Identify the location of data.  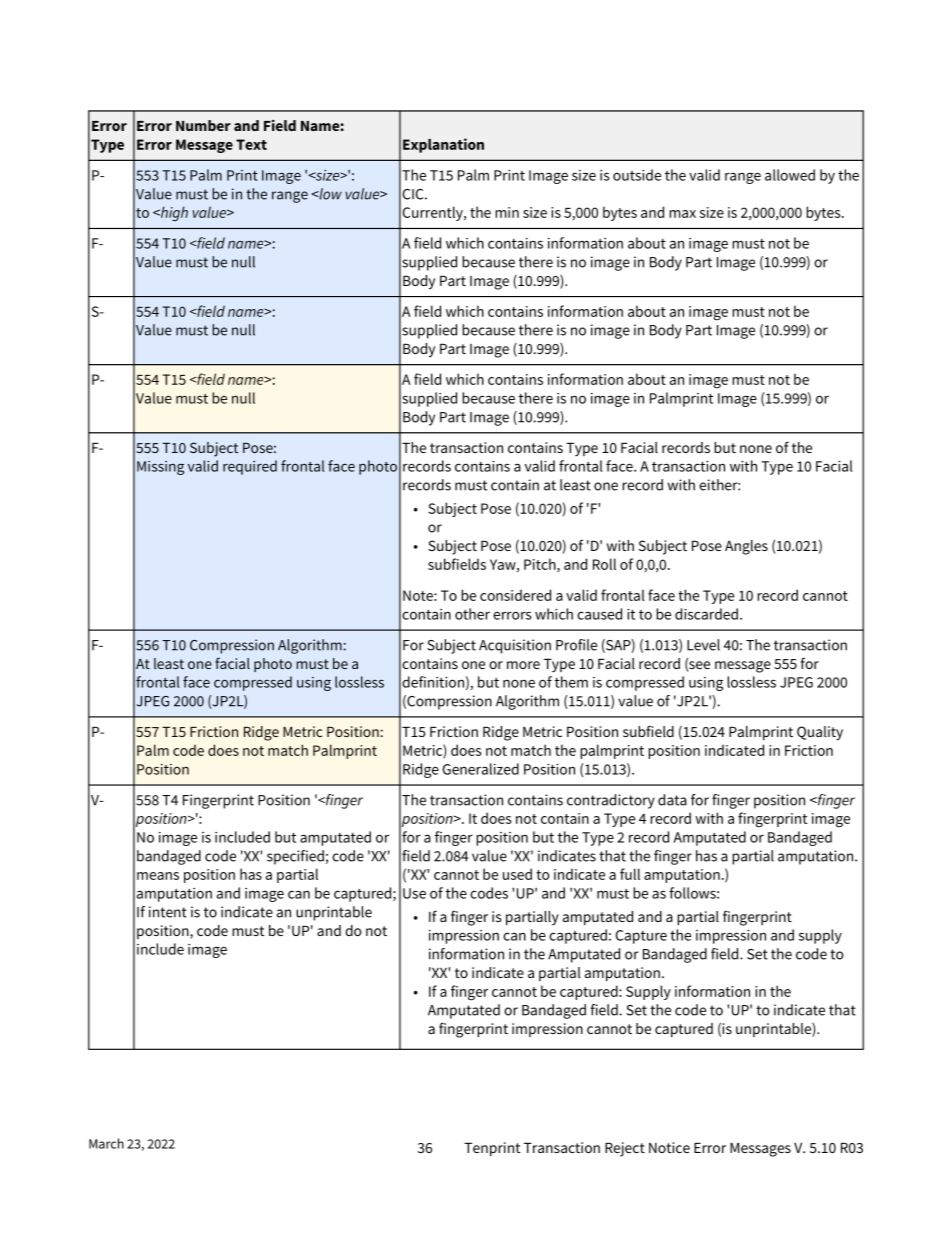
(672, 800).
